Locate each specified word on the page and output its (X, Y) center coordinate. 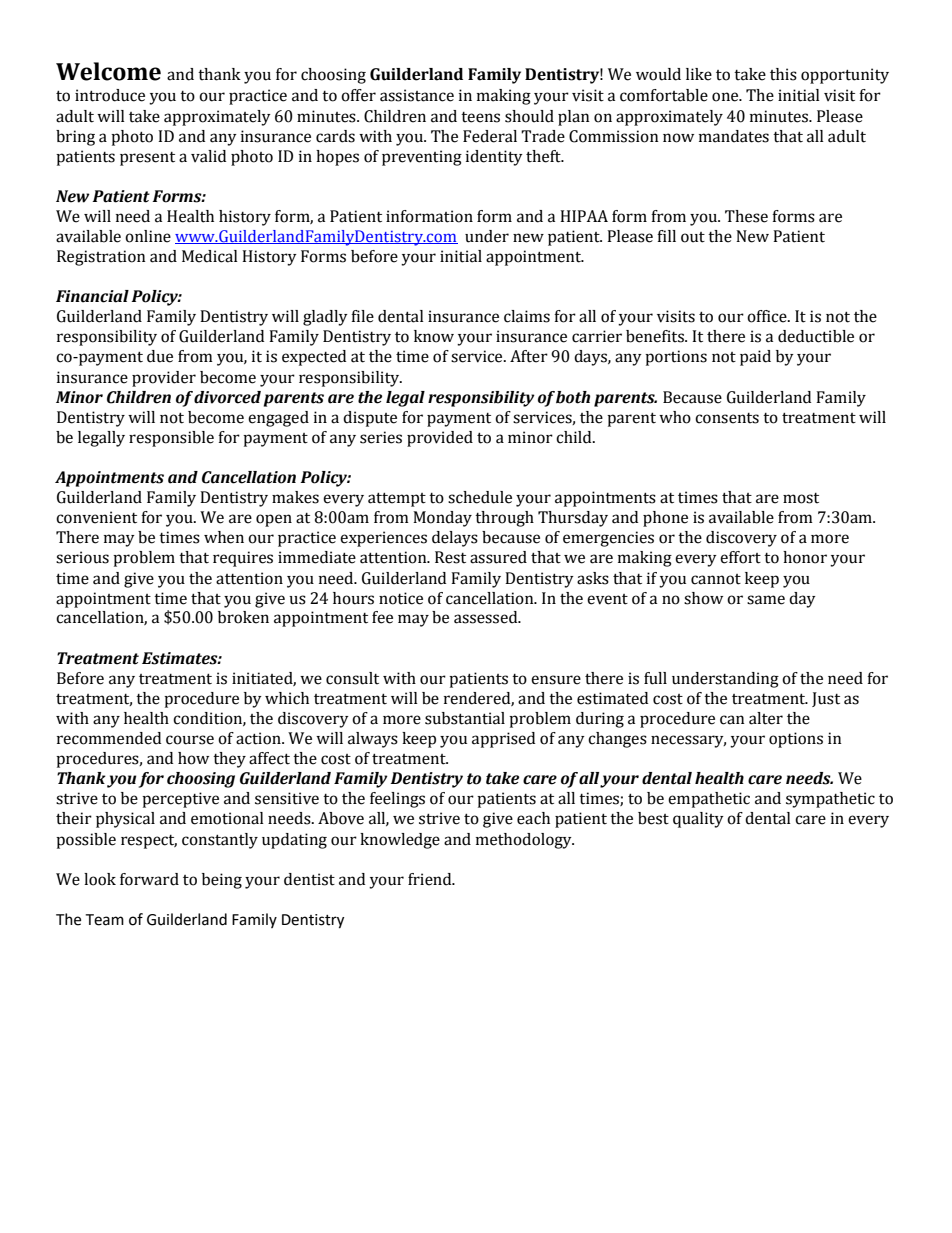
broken (243, 617)
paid (755, 358)
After (529, 356)
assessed (487, 617)
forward (149, 879)
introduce (110, 95)
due (160, 356)
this (783, 74)
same (766, 600)
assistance (417, 95)
